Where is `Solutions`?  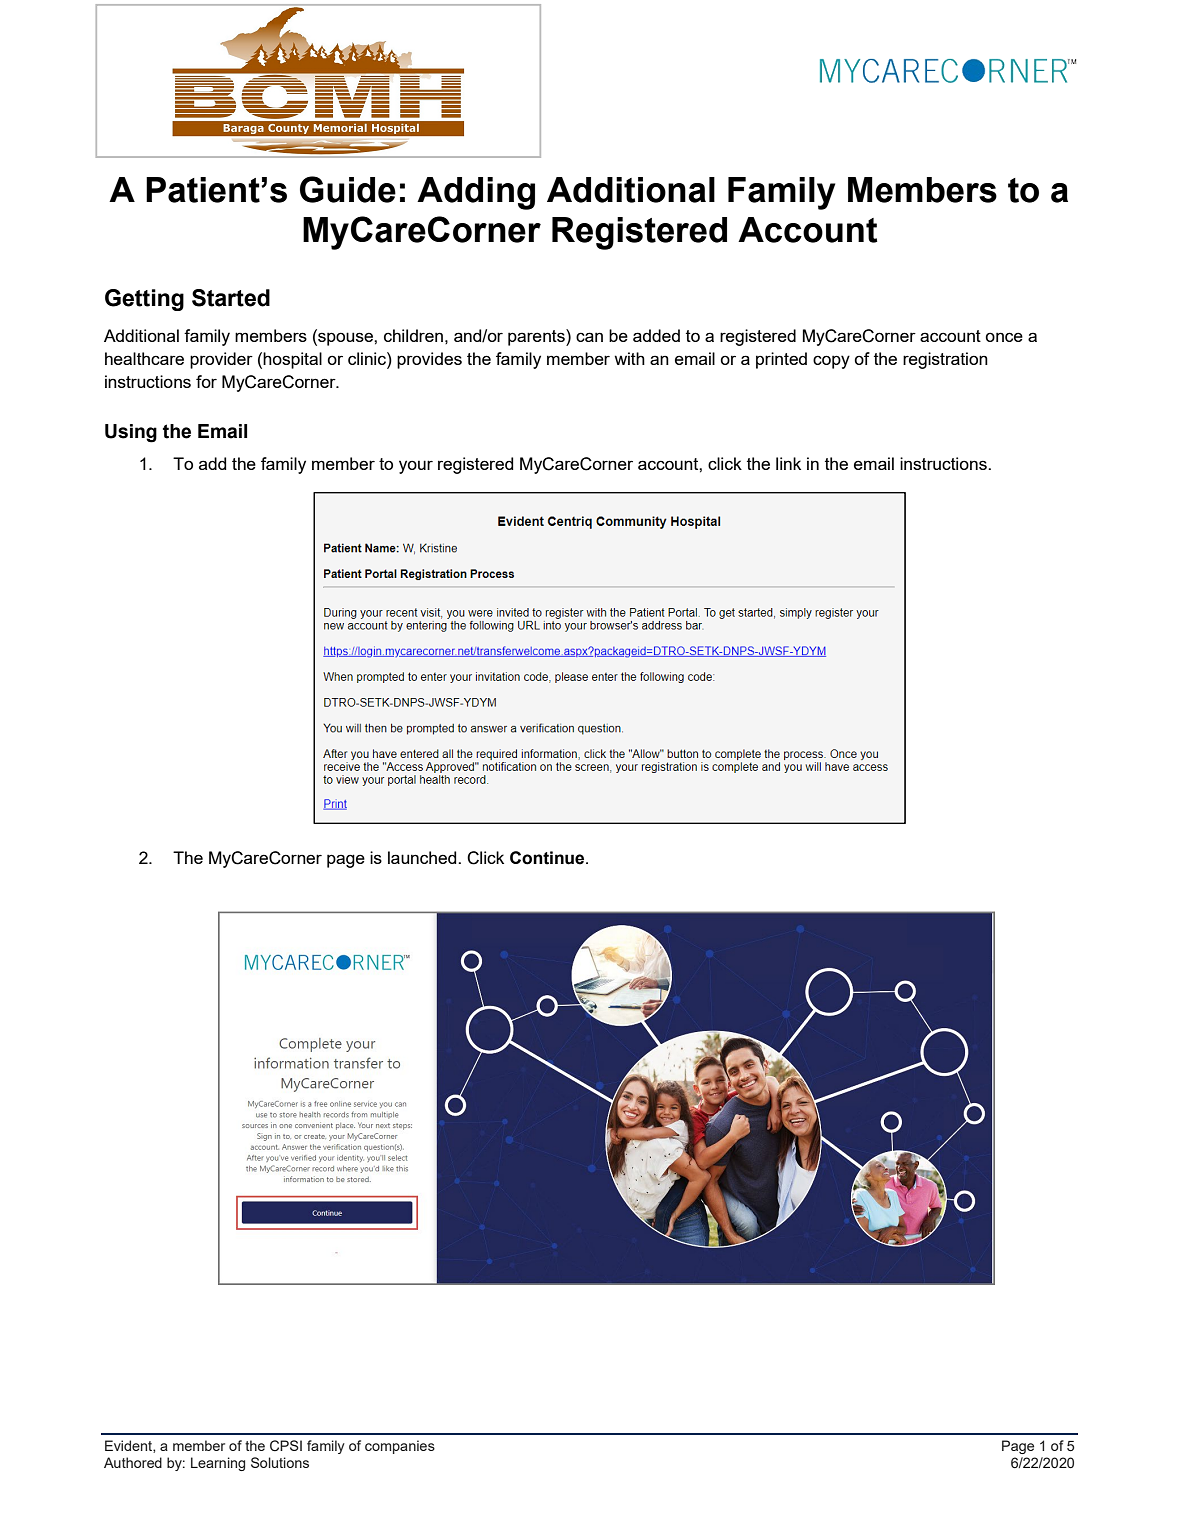 Solutions is located at coordinates (280, 1462).
